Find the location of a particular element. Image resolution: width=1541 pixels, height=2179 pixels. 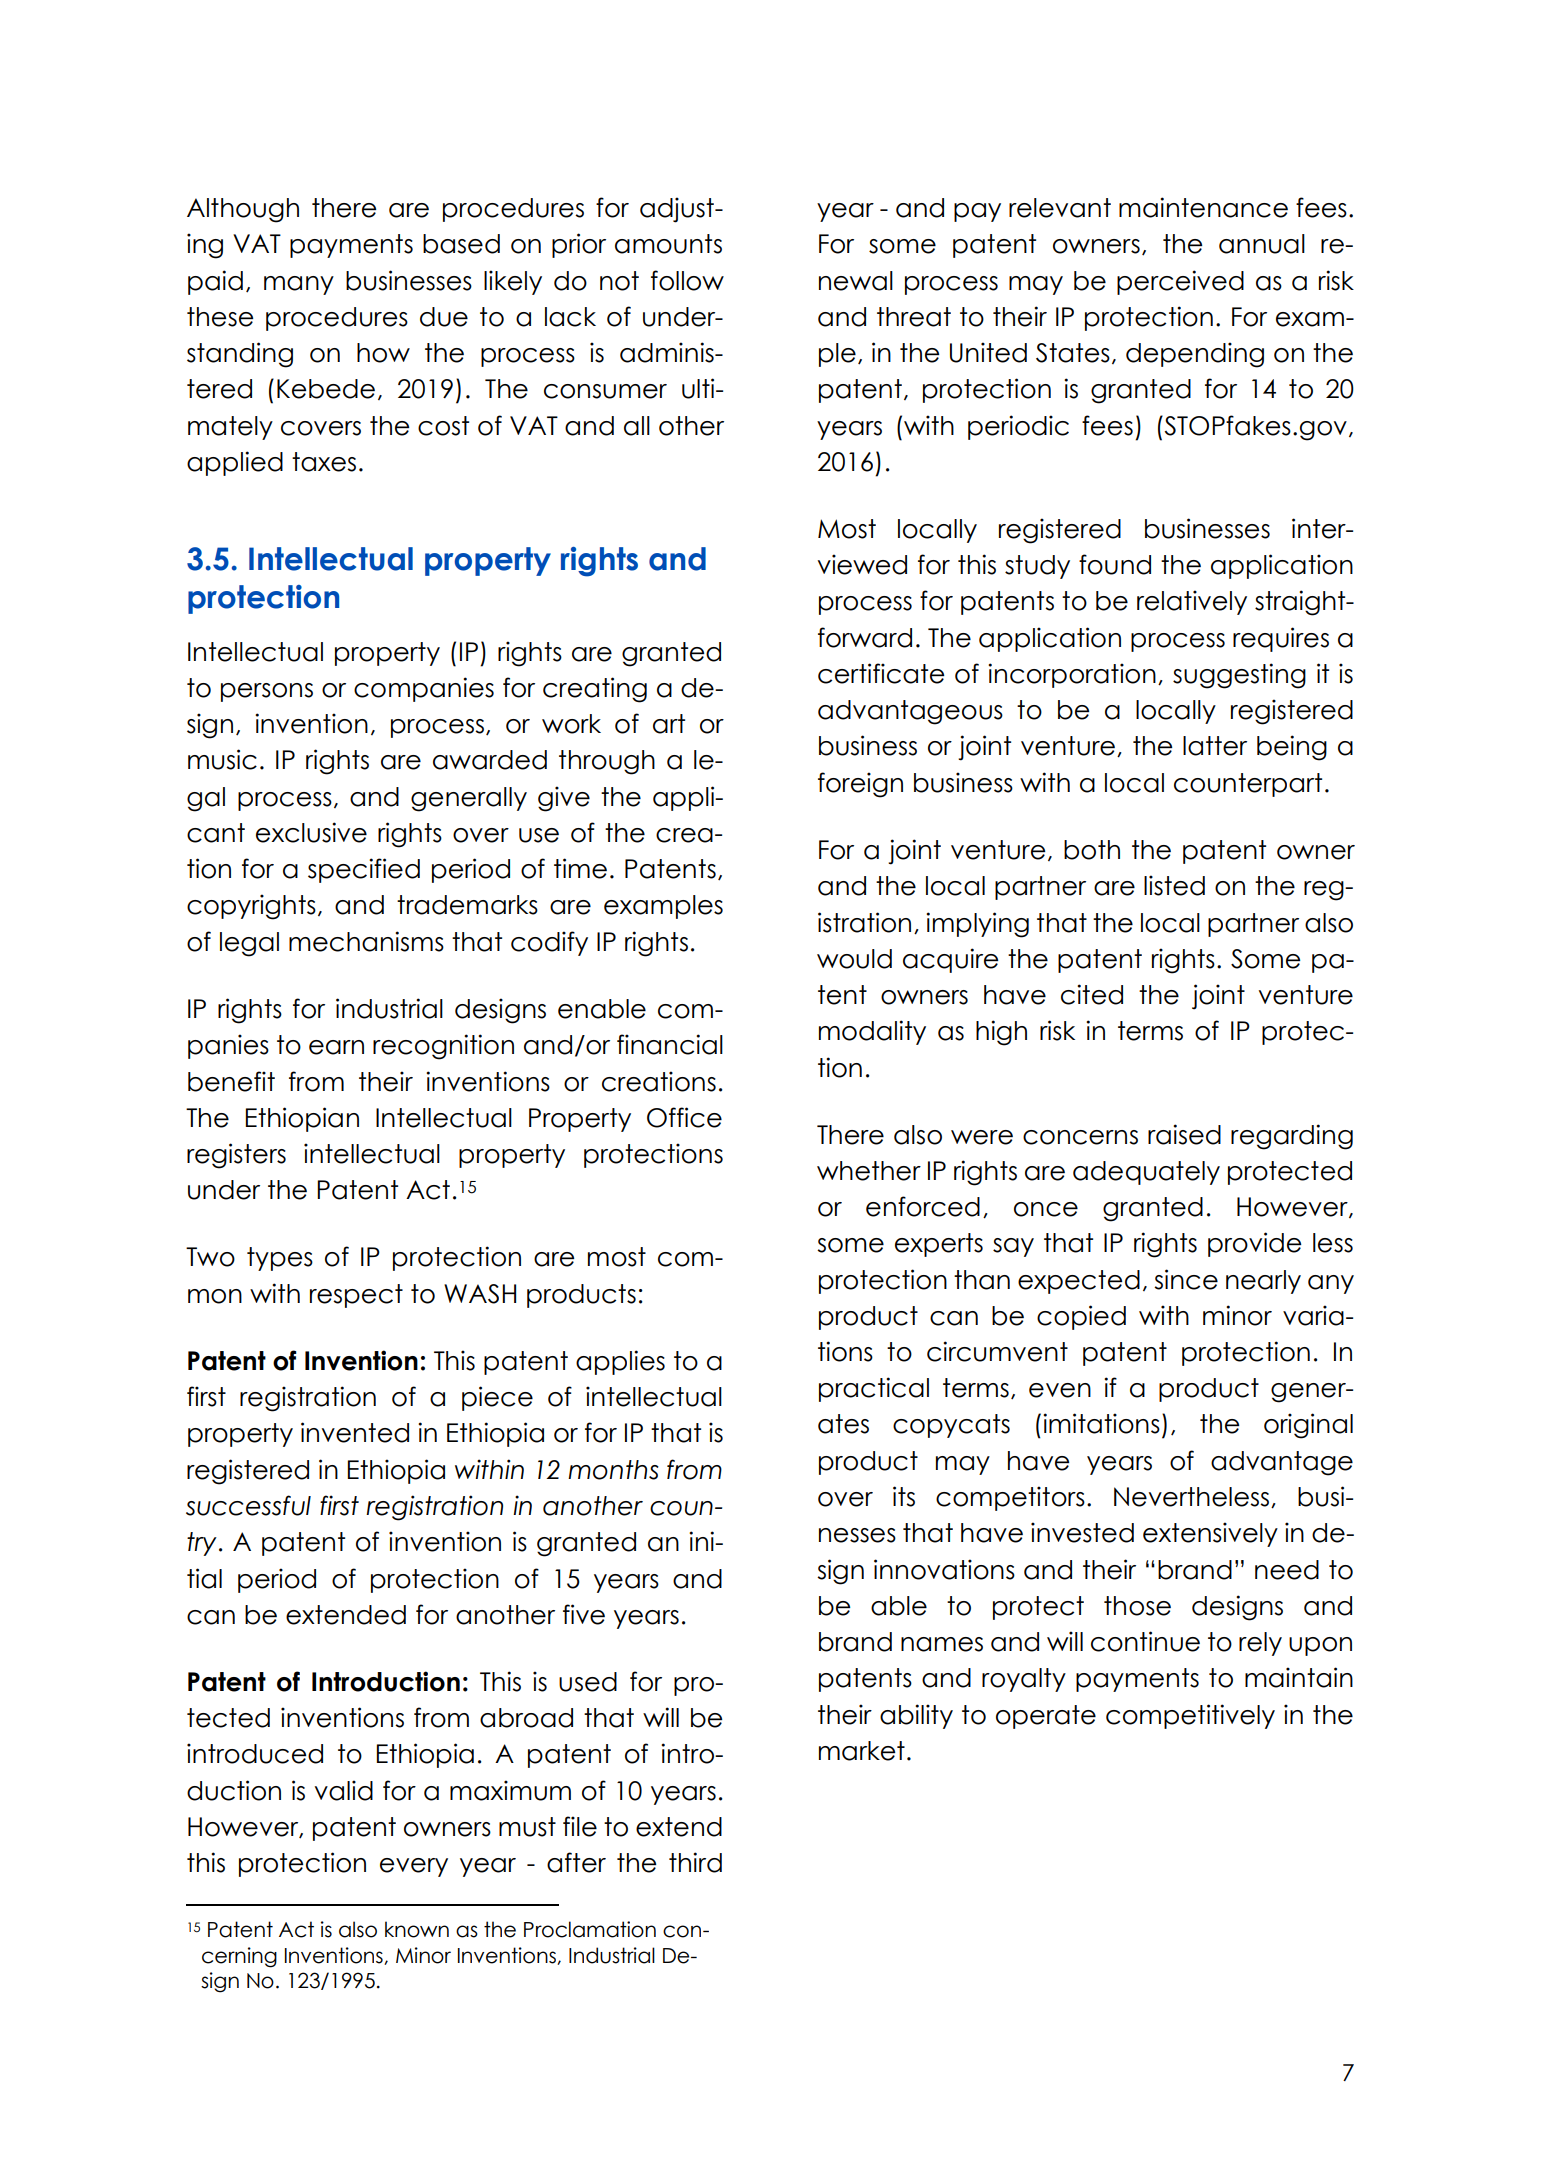

earn is located at coordinates (336, 1047).
